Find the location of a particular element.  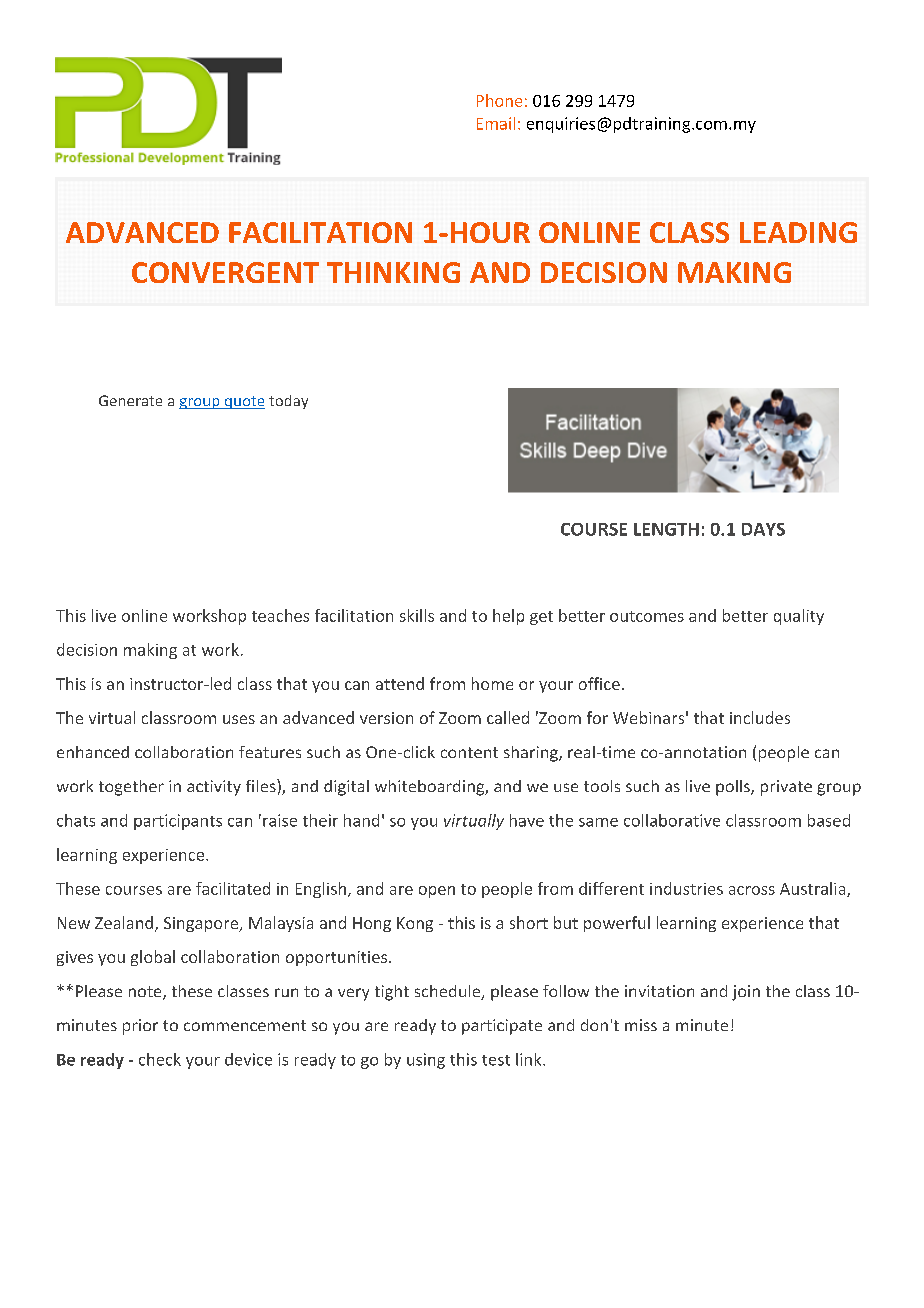

LEADING is located at coordinates (798, 232).
